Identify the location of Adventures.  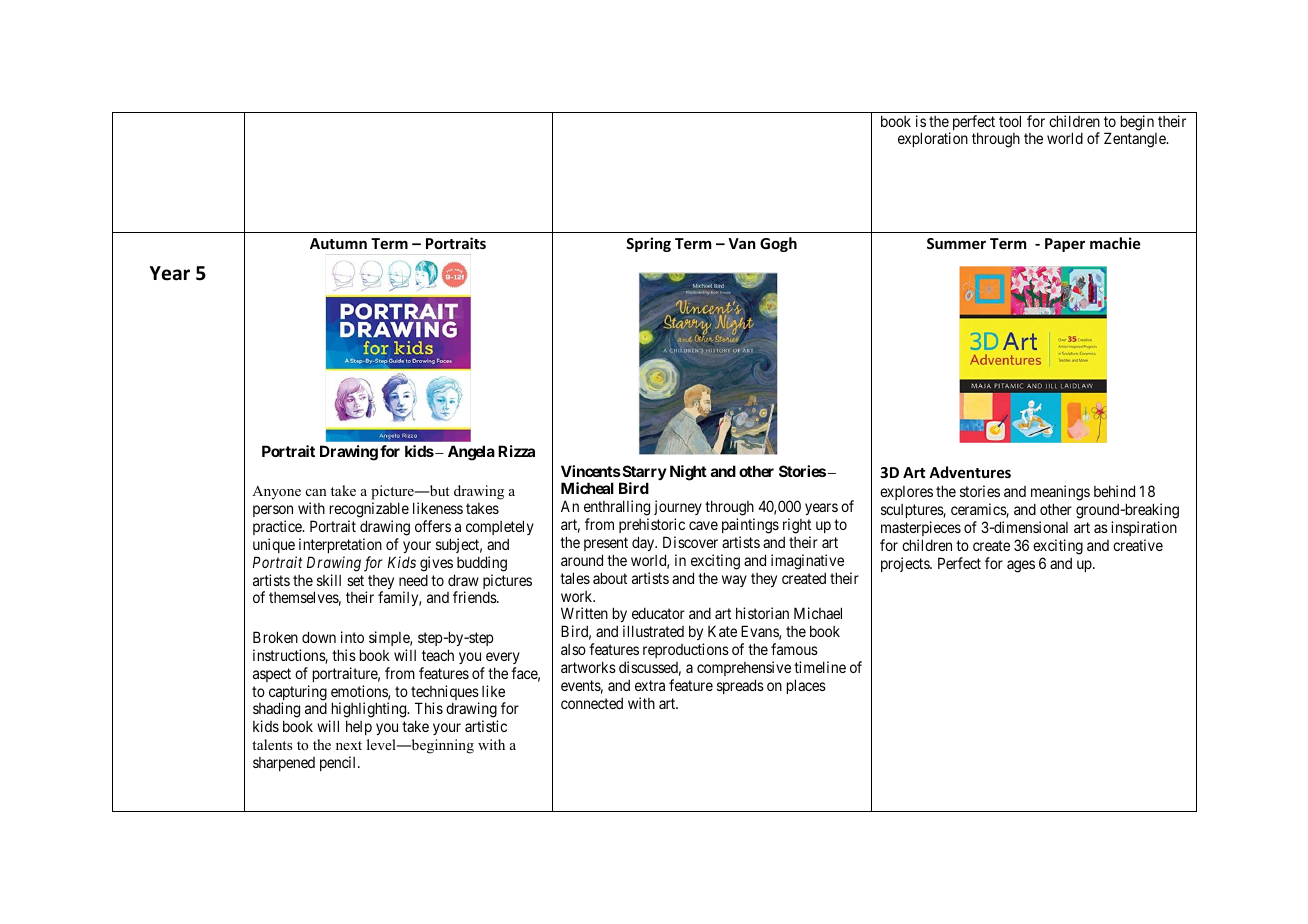
(970, 472).
